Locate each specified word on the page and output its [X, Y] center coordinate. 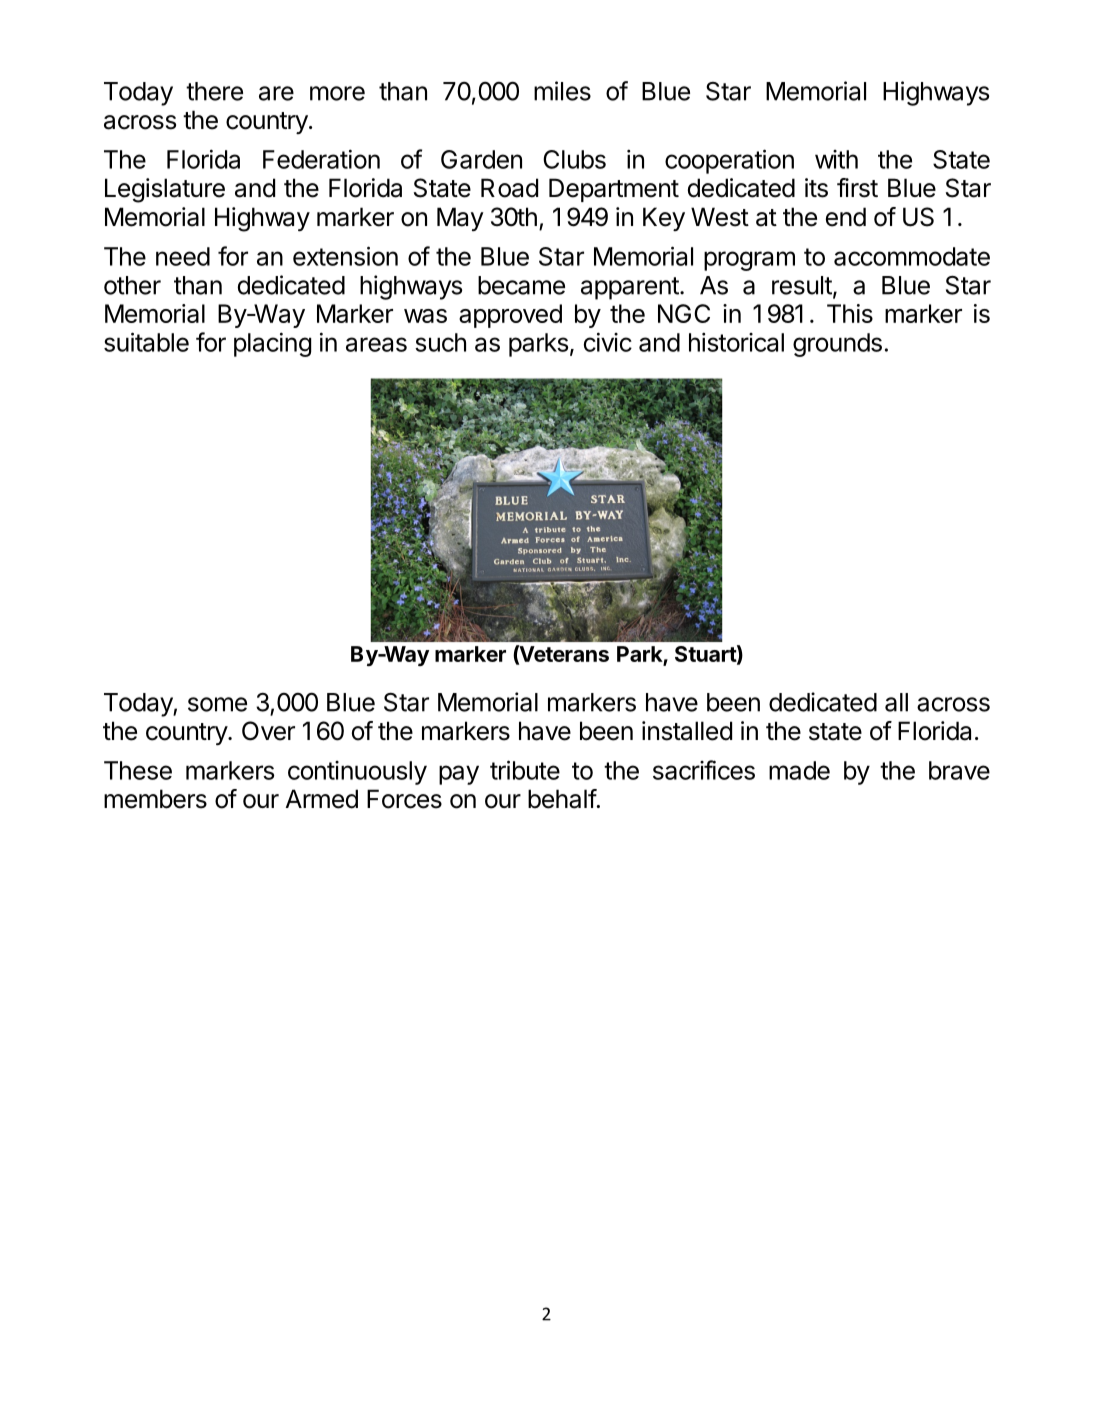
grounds [837, 345]
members [155, 799]
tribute [525, 770]
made [799, 770]
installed [687, 731]
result [802, 285]
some [217, 704]
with [836, 159]
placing [272, 344]
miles [562, 91]
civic [608, 342]
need [183, 256]
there [214, 91]
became [521, 285]
